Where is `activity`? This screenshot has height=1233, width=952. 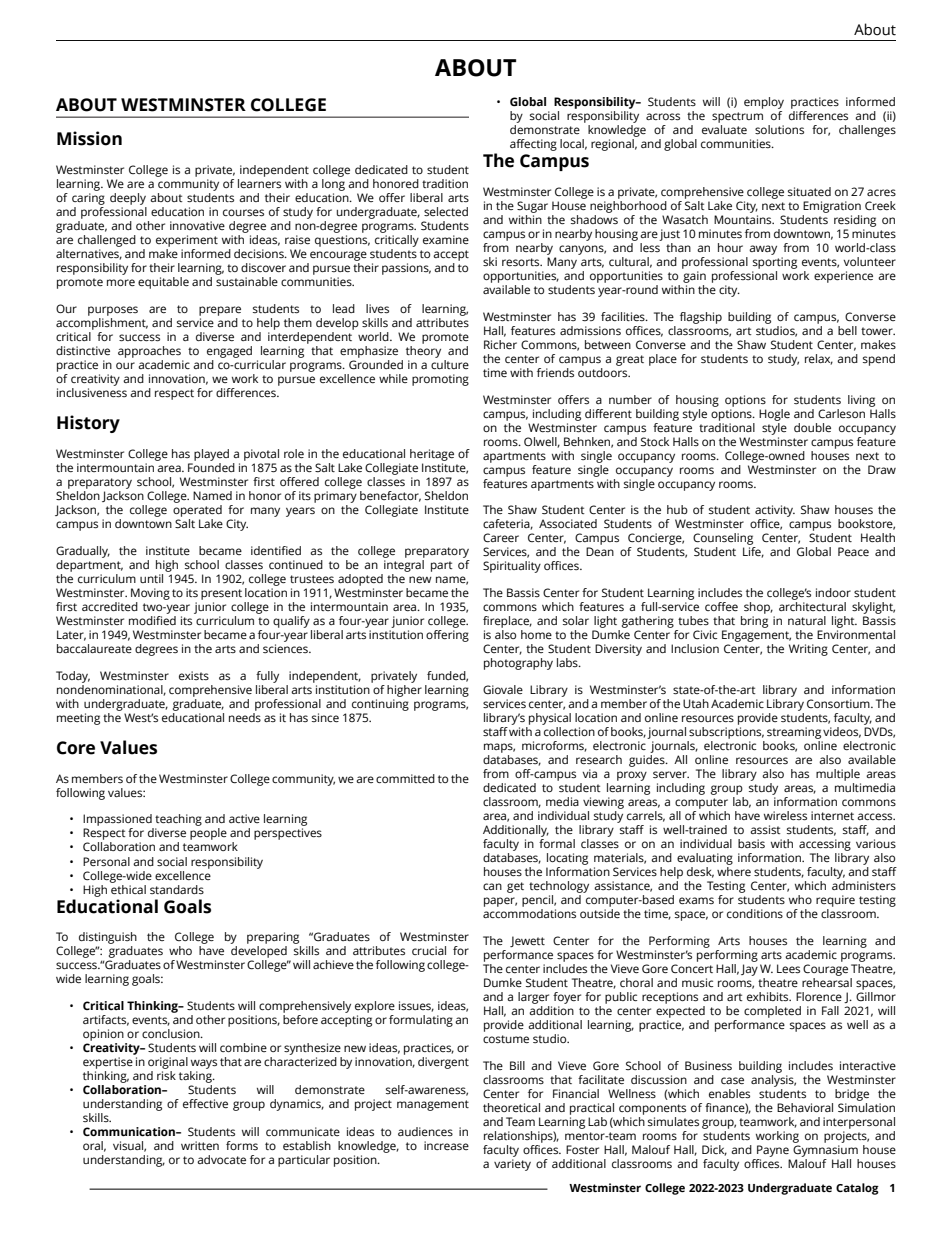
activity is located at coordinates (775, 512).
